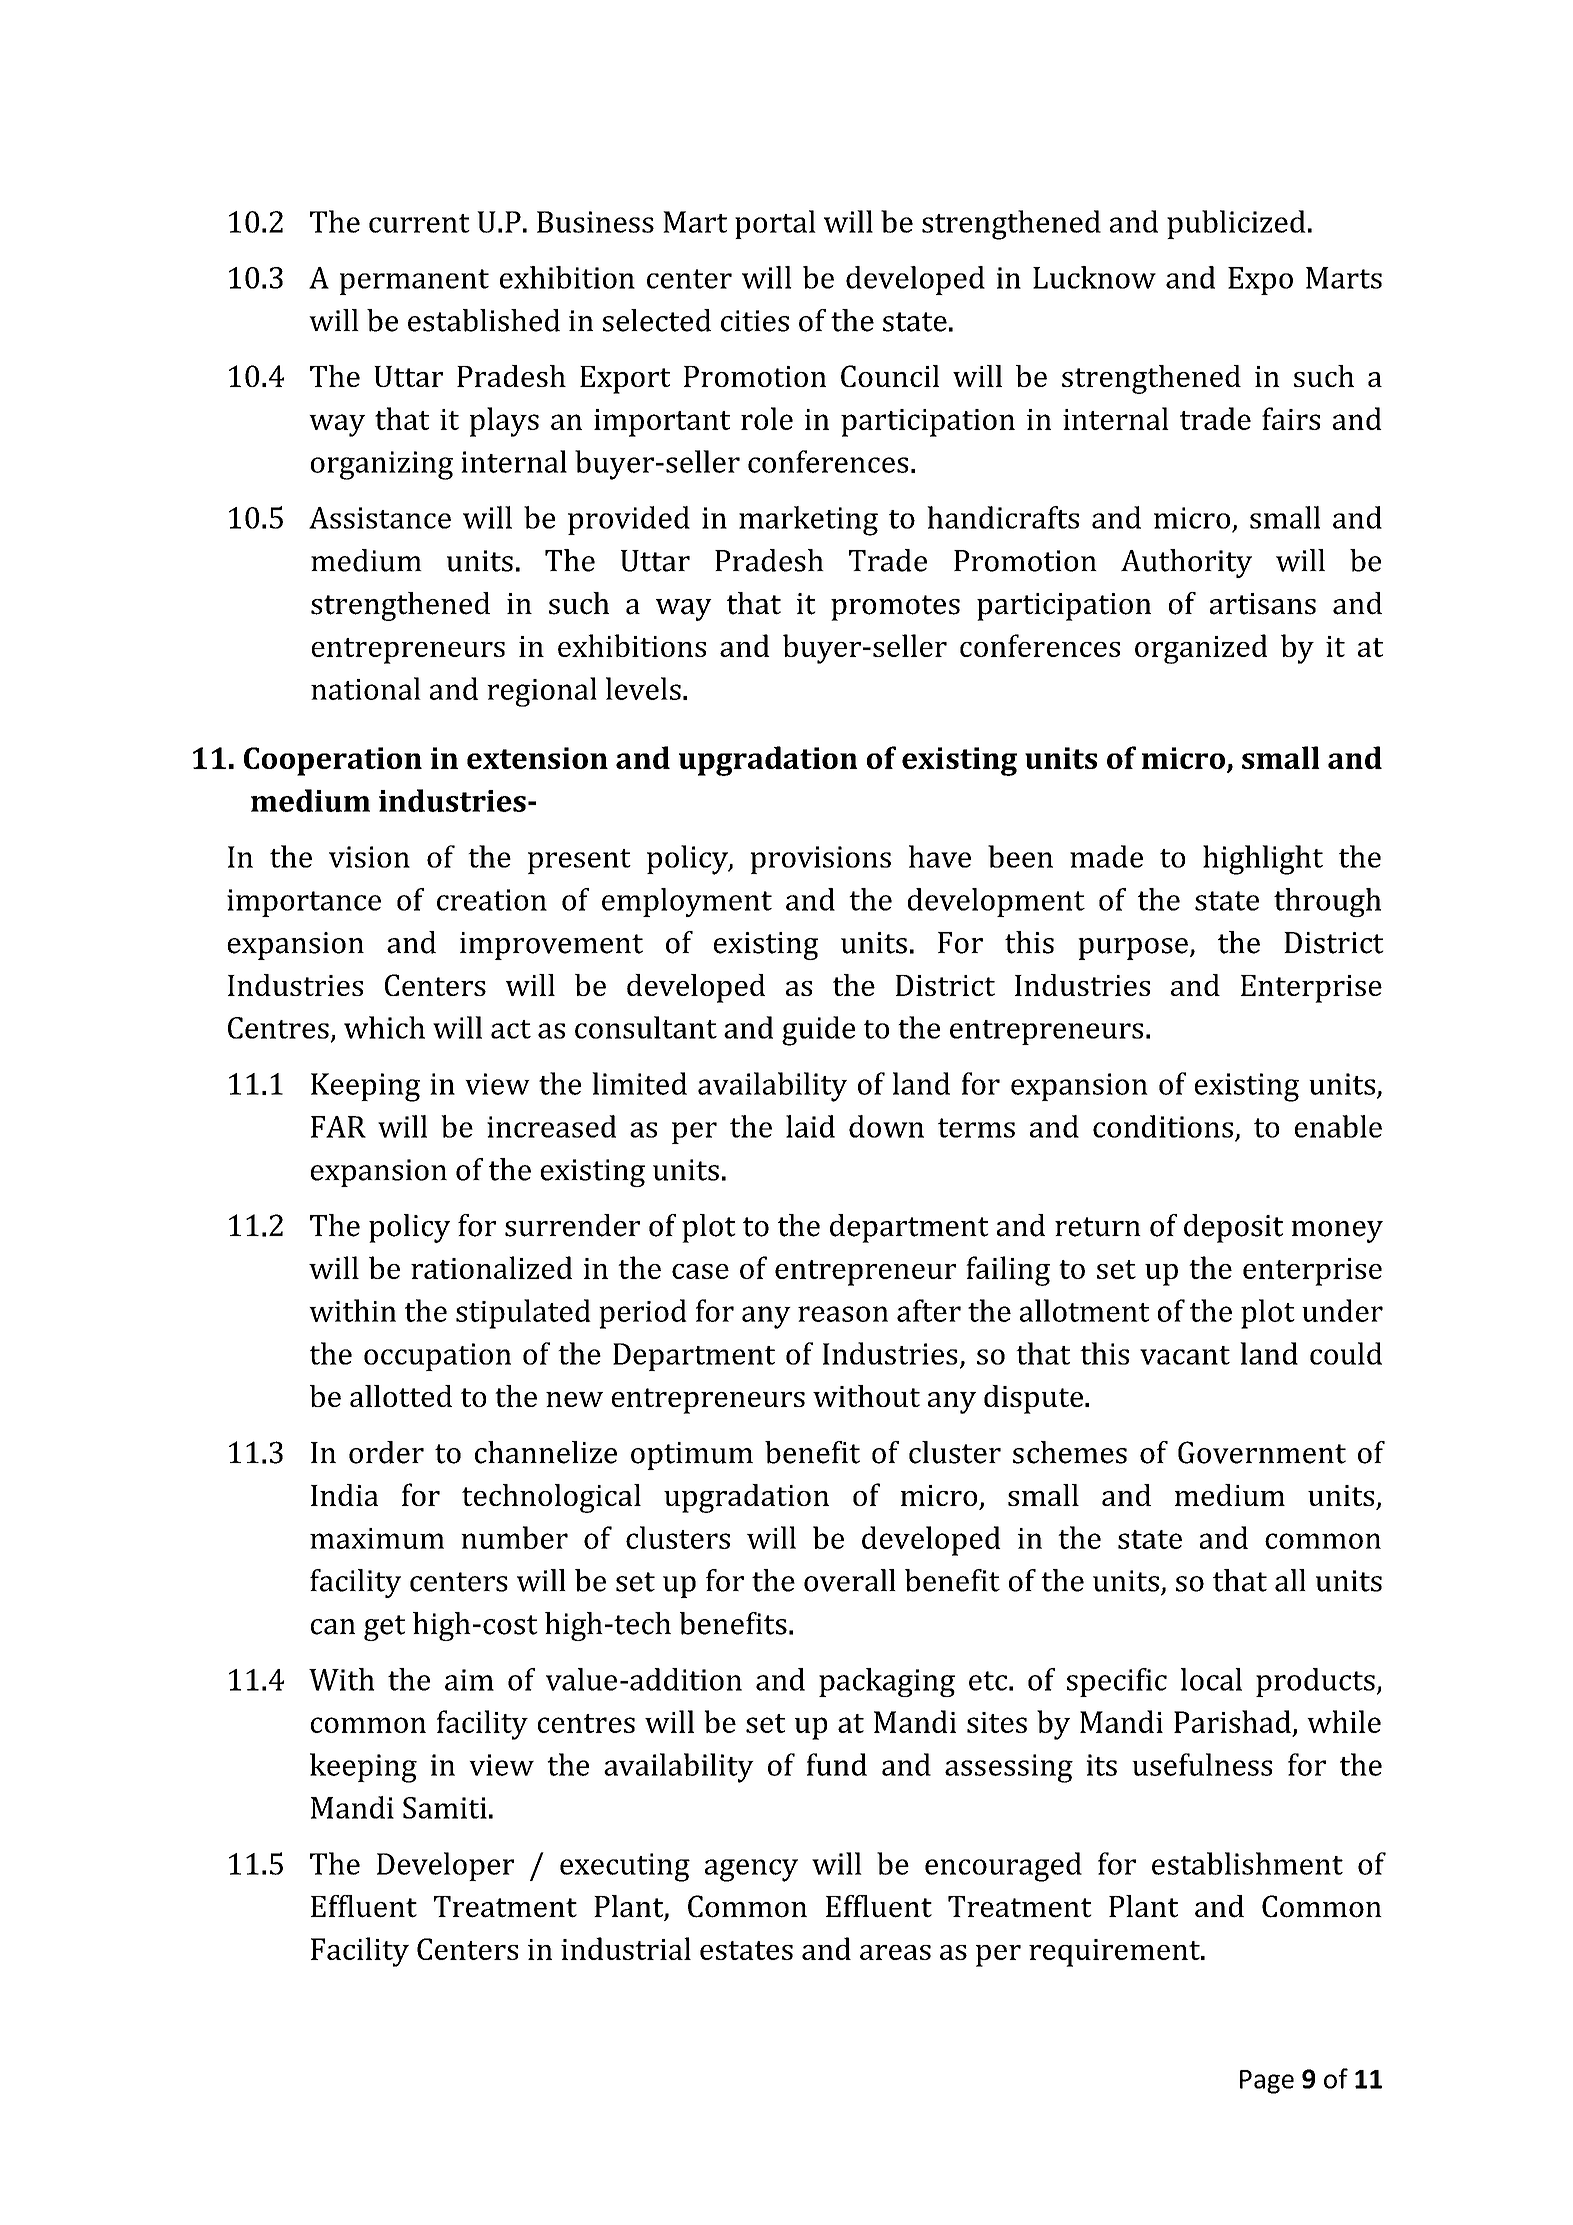 This document has width=1573, height=2225. I want to click on permanent, so click(414, 282).
